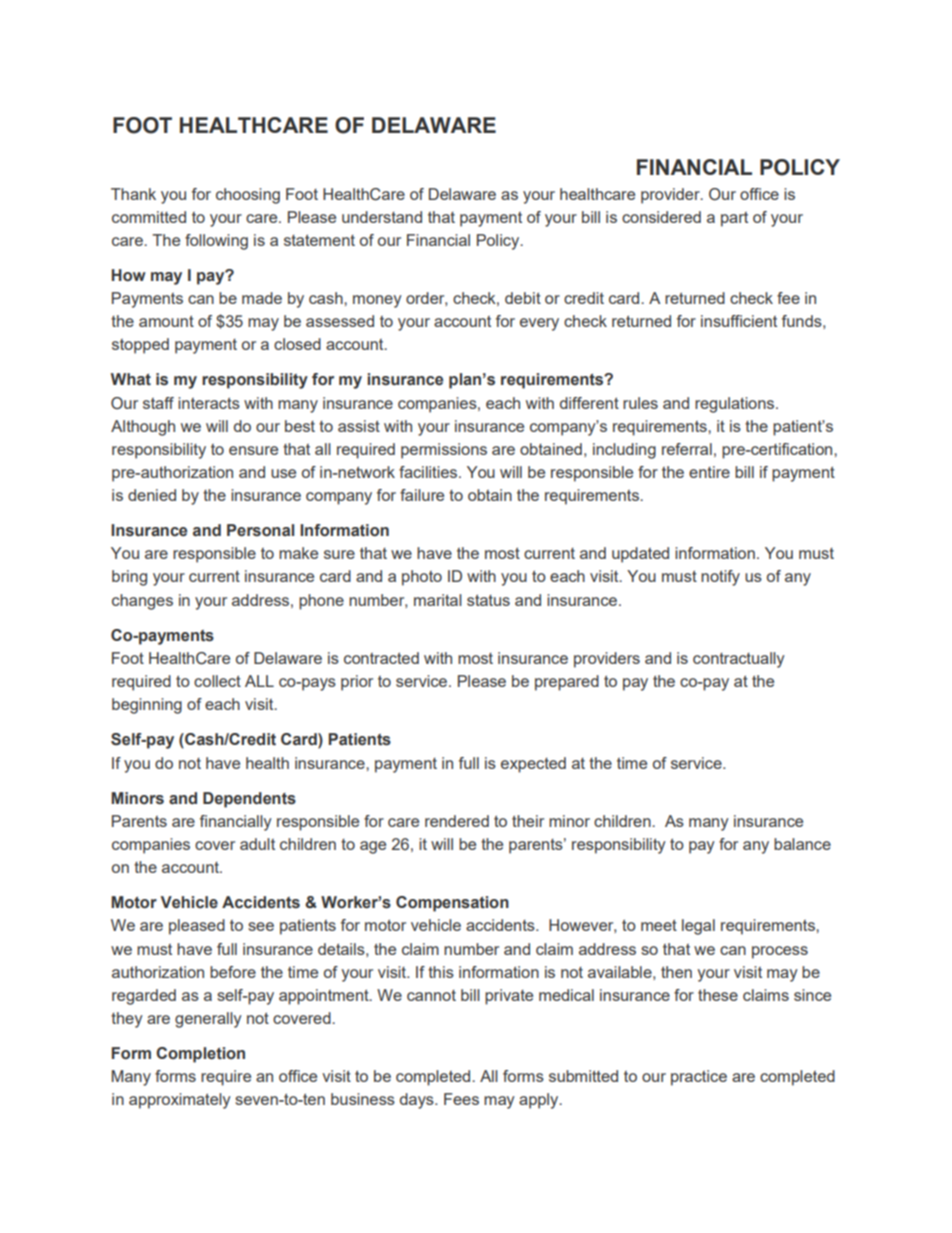 The width and height of the screenshot is (952, 1233). I want to click on following, so click(216, 242).
